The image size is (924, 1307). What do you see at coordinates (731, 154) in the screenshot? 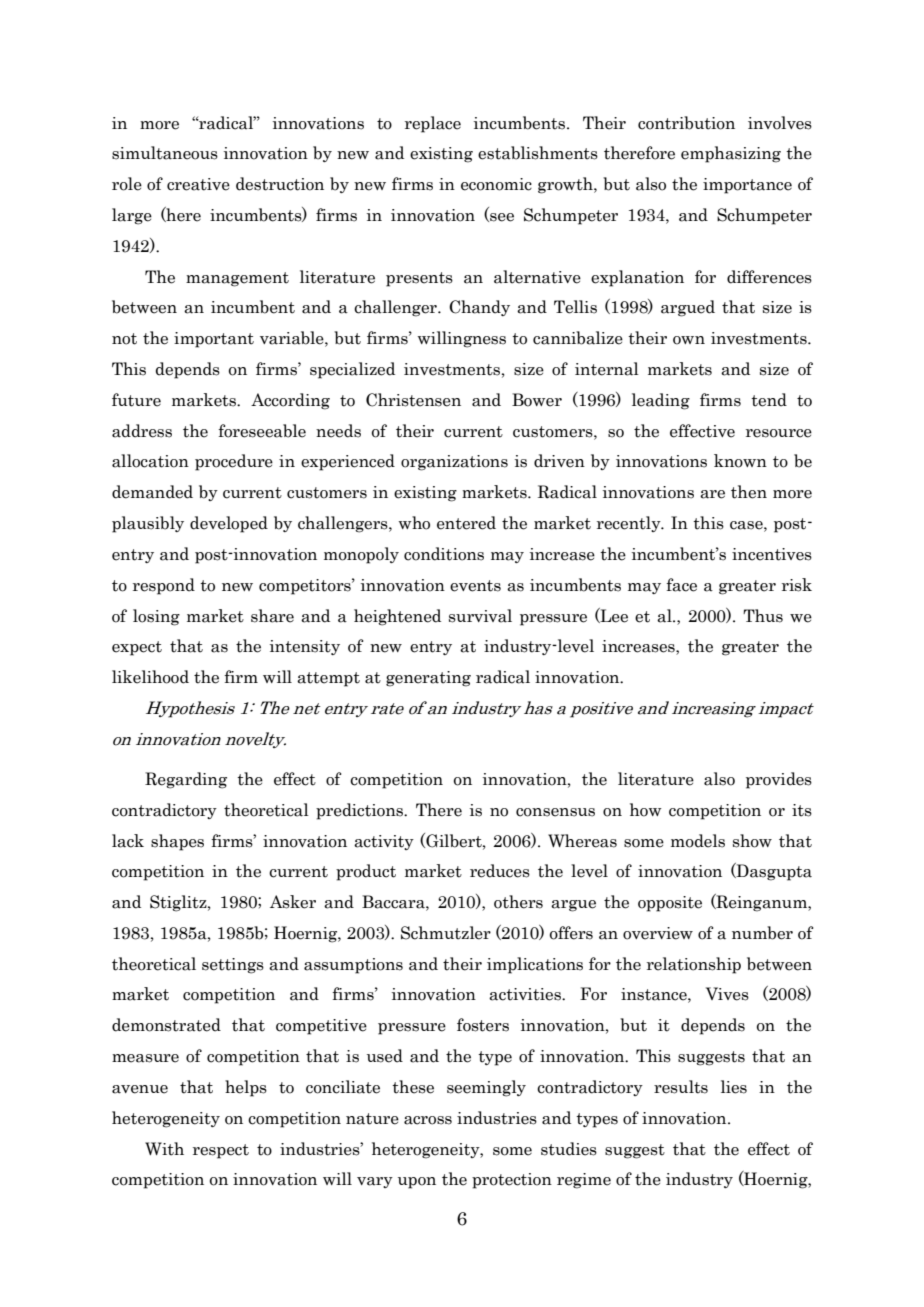
I see `emphasizing` at bounding box center [731, 154].
